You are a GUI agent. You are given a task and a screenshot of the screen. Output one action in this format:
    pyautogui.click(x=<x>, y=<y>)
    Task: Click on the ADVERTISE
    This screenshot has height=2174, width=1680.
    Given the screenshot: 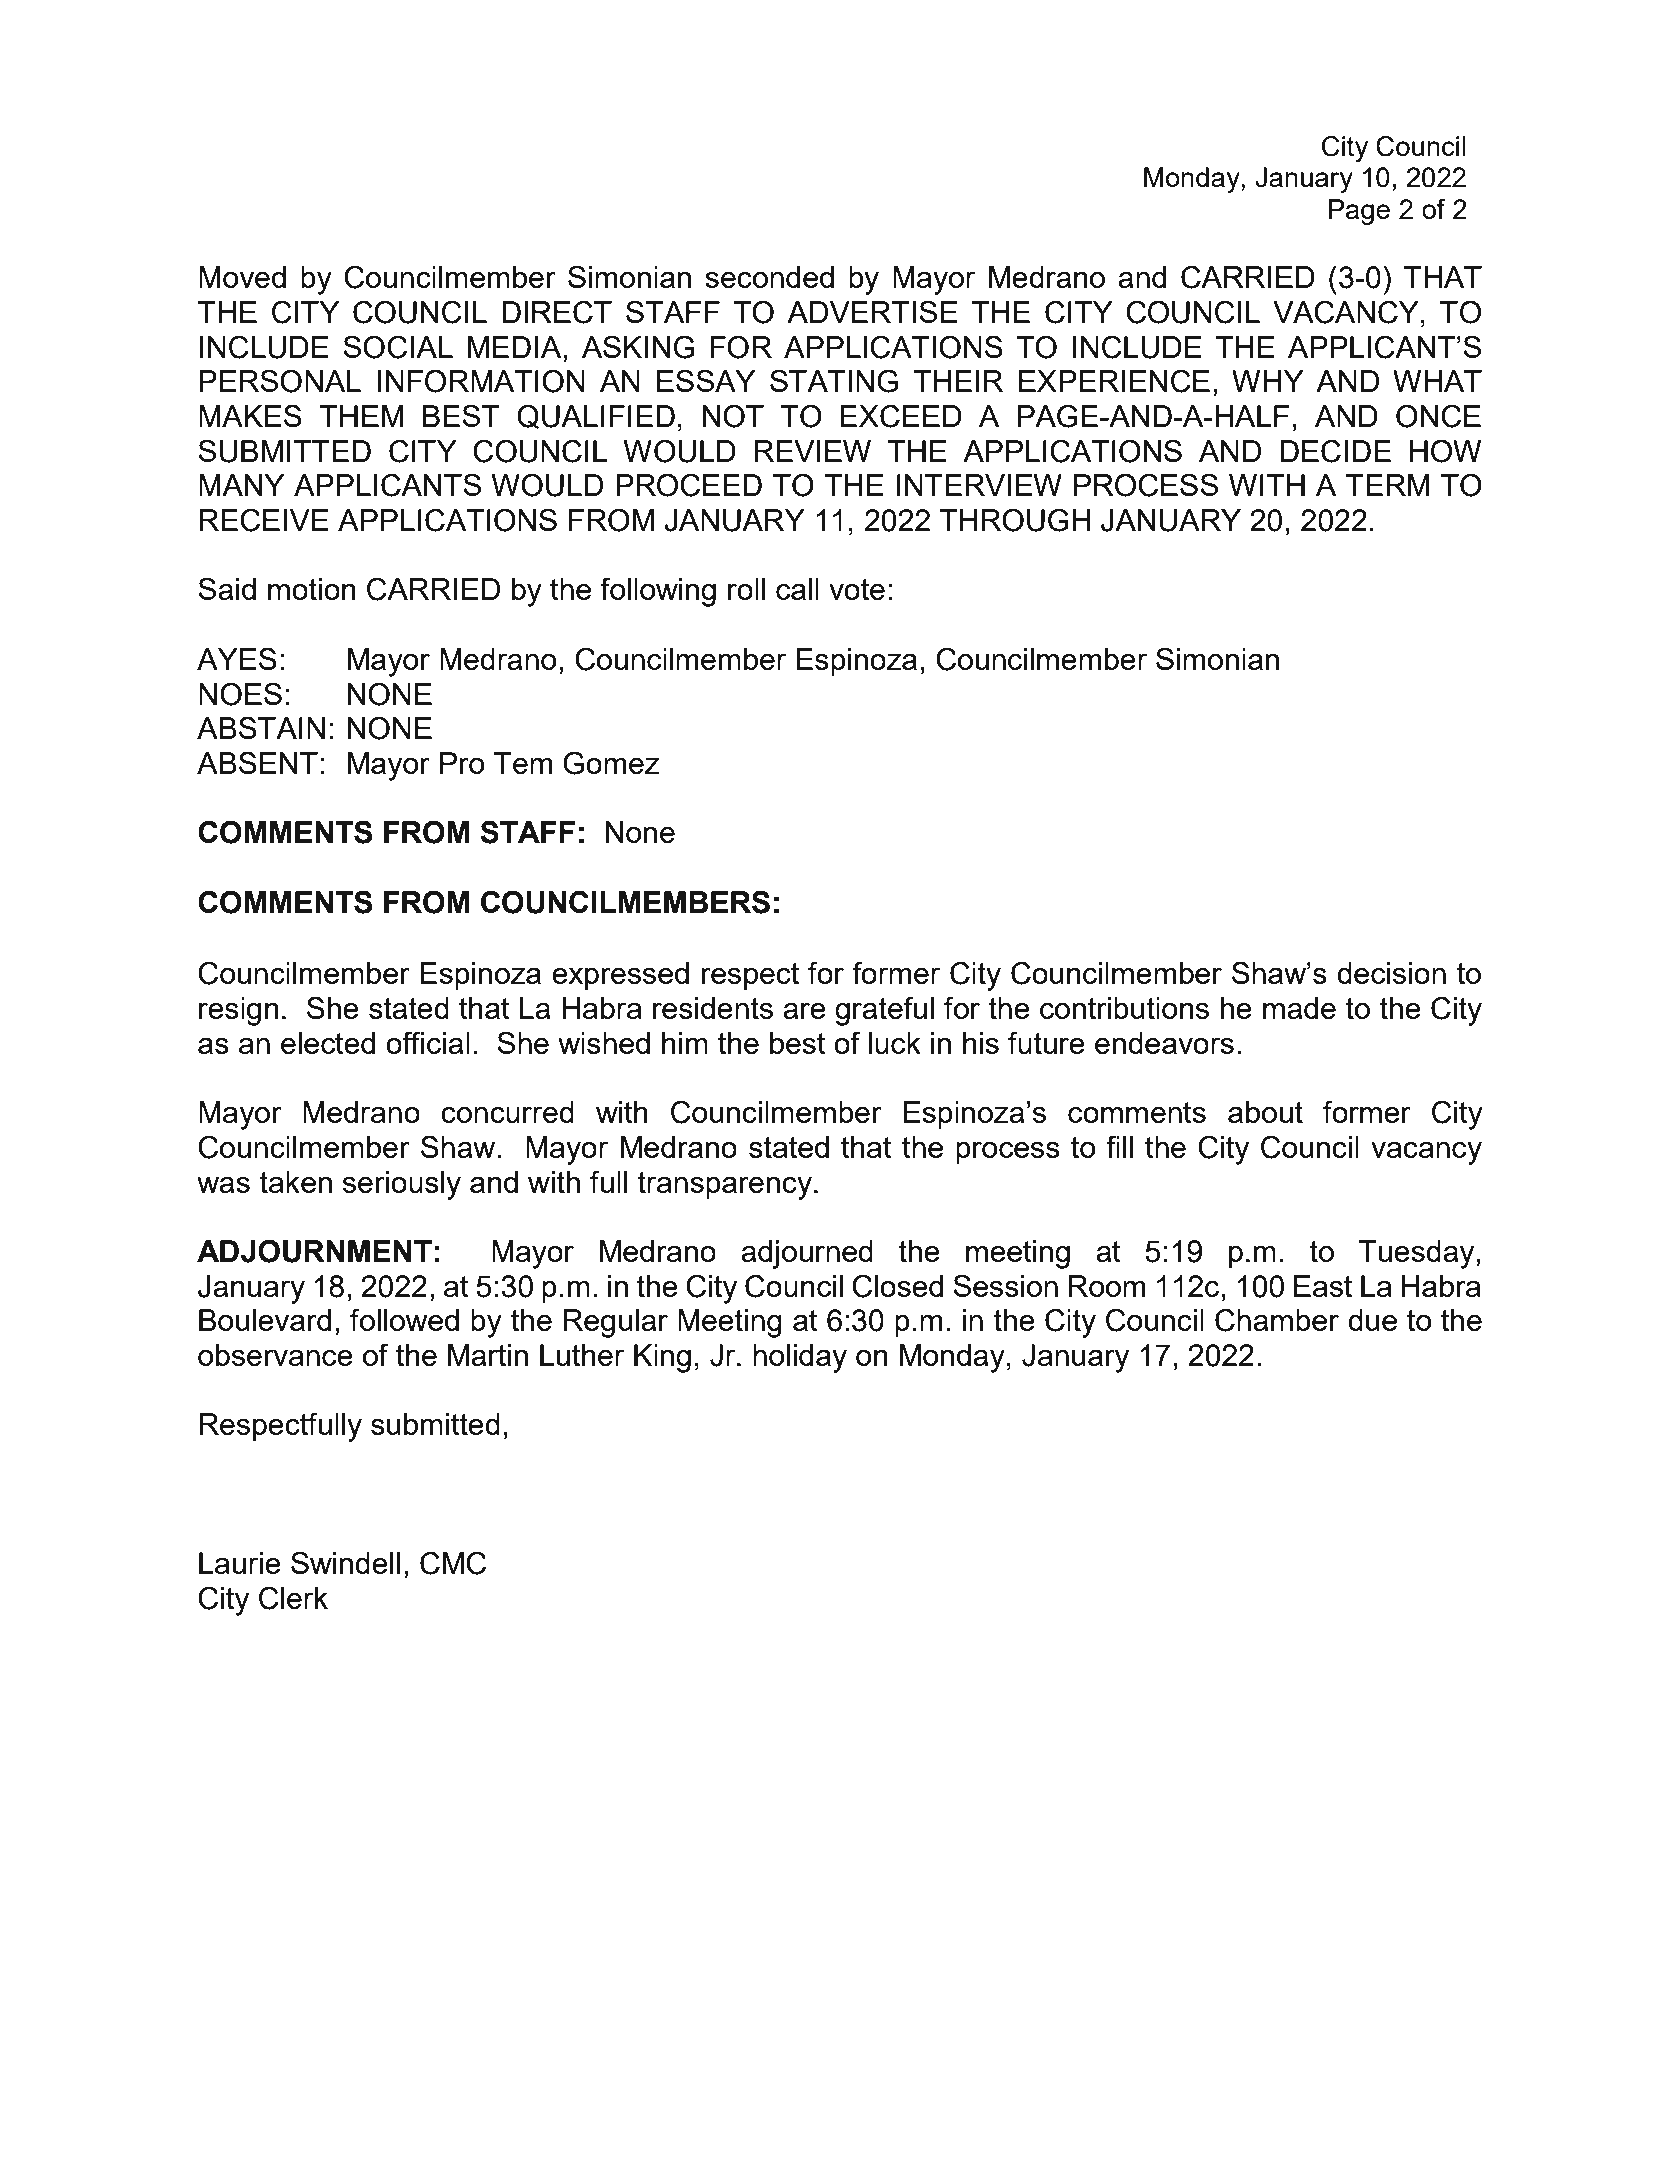 What is the action you would take?
    pyautogui.click(x=872, y=311)
